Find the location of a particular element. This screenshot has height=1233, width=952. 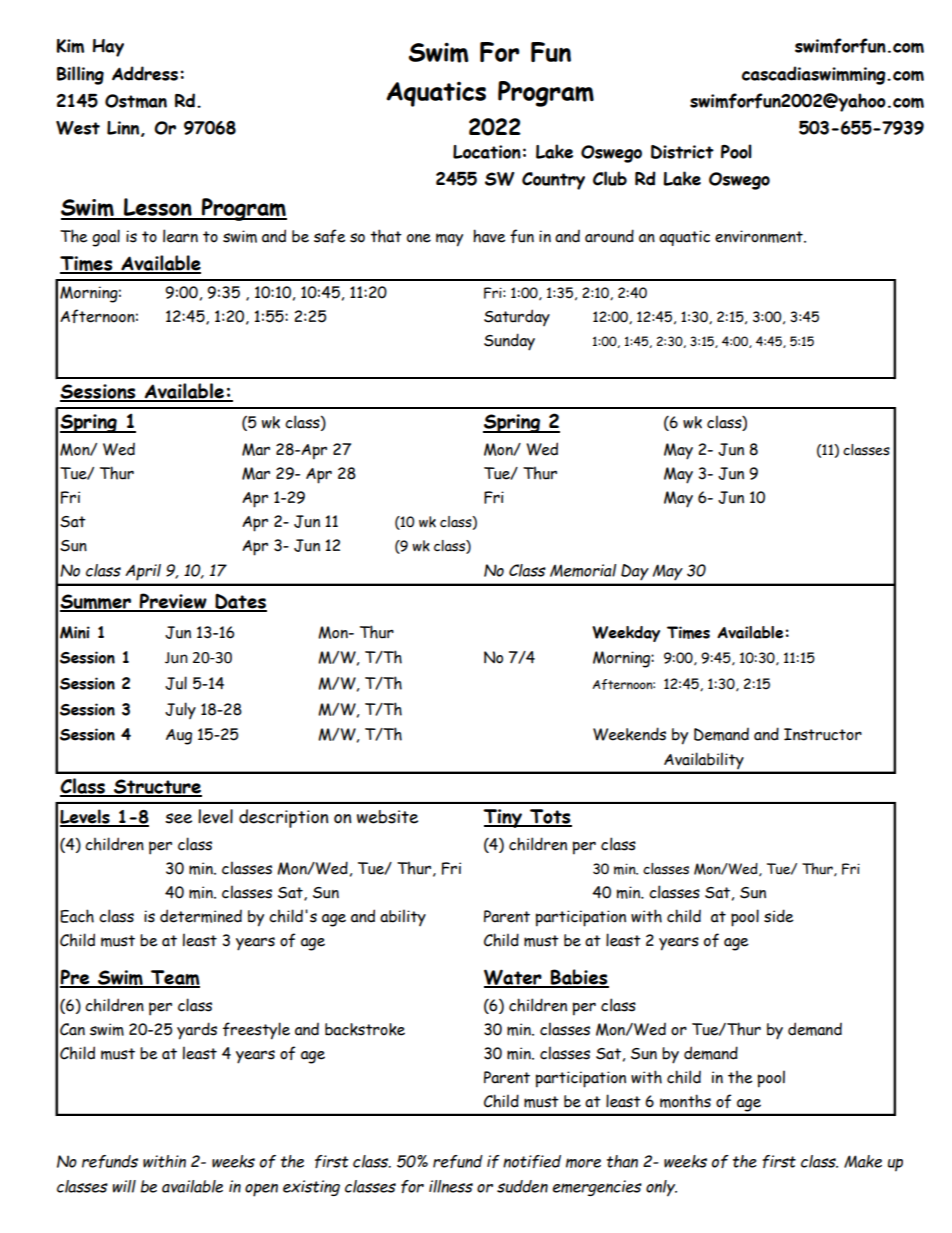

Weekday is located at coordinates (626, 634).
